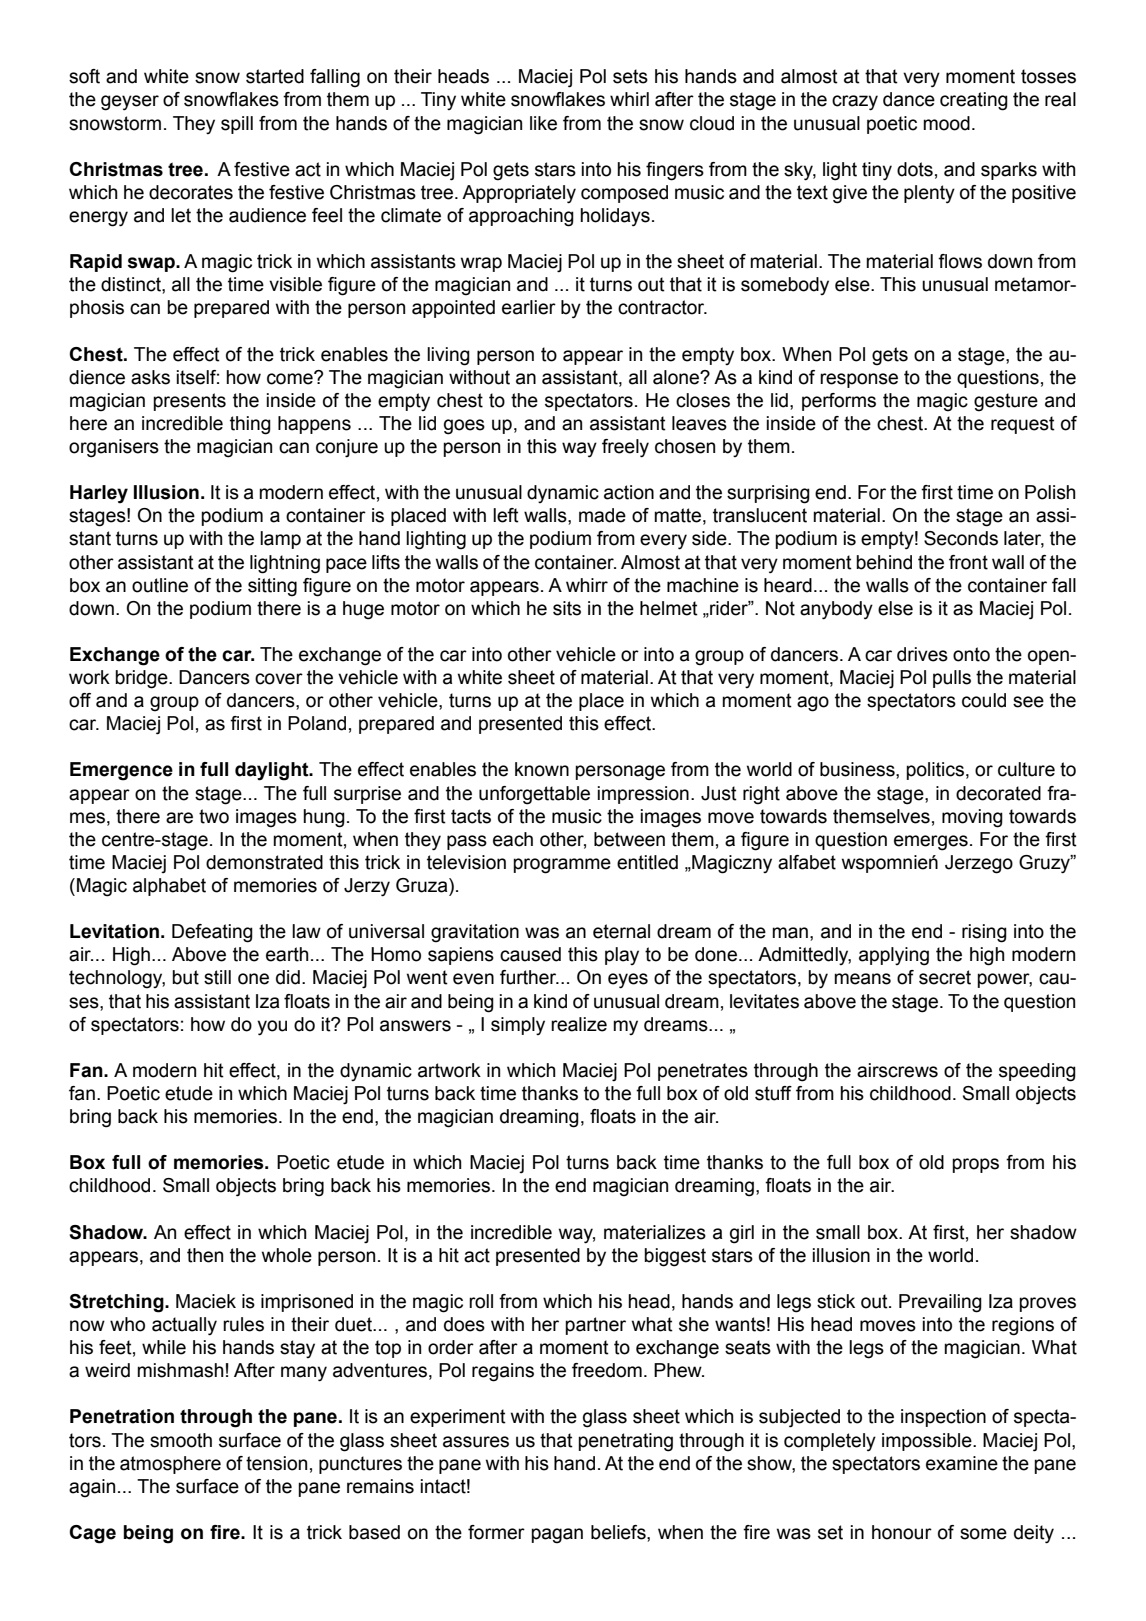  What do you see at coordinates (557, 1536) in the screenshot?
I see `pagan` at bounding box center [557, 1536].
